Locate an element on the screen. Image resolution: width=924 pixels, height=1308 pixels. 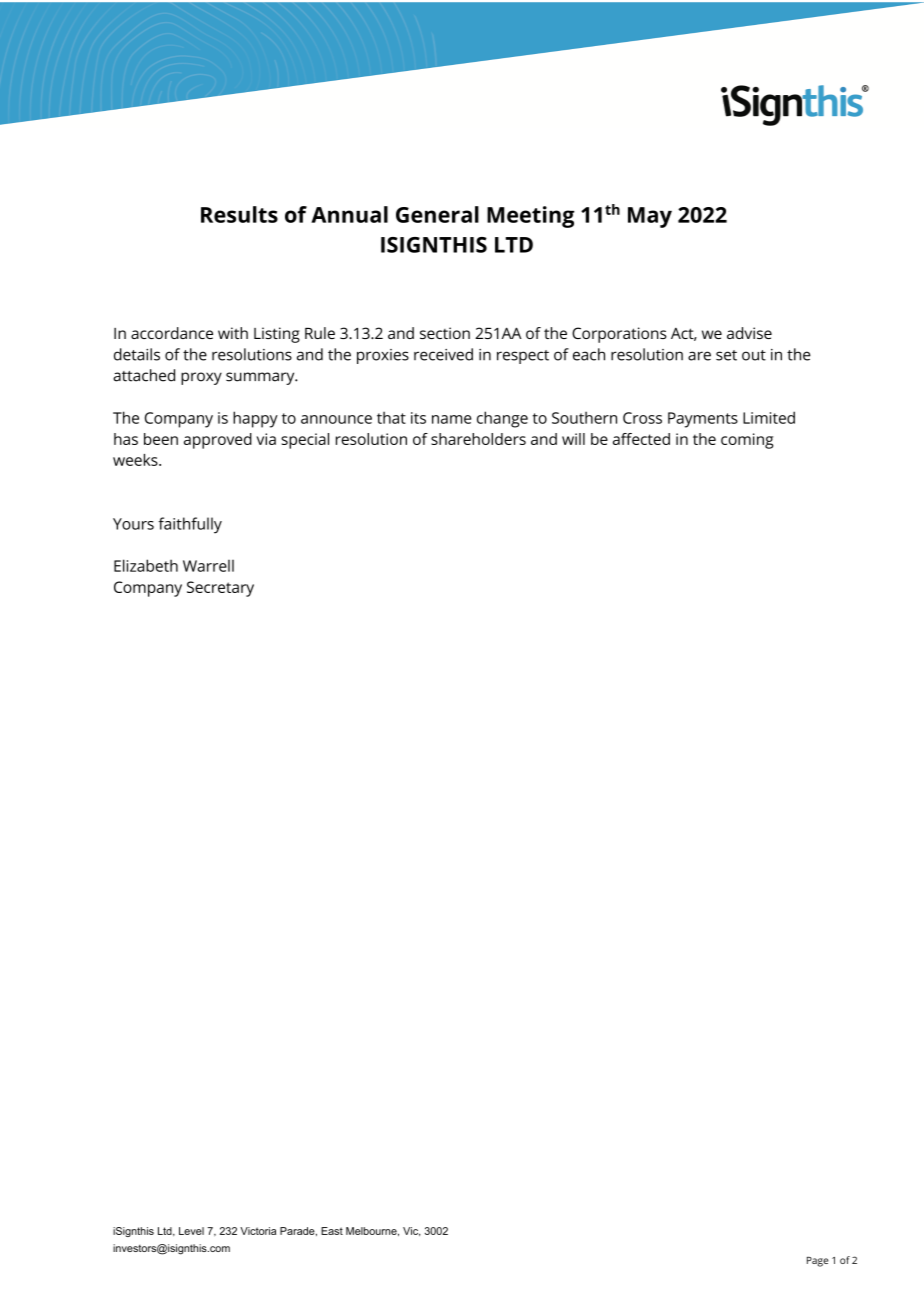
coming is located at coordinates (747, 441).
